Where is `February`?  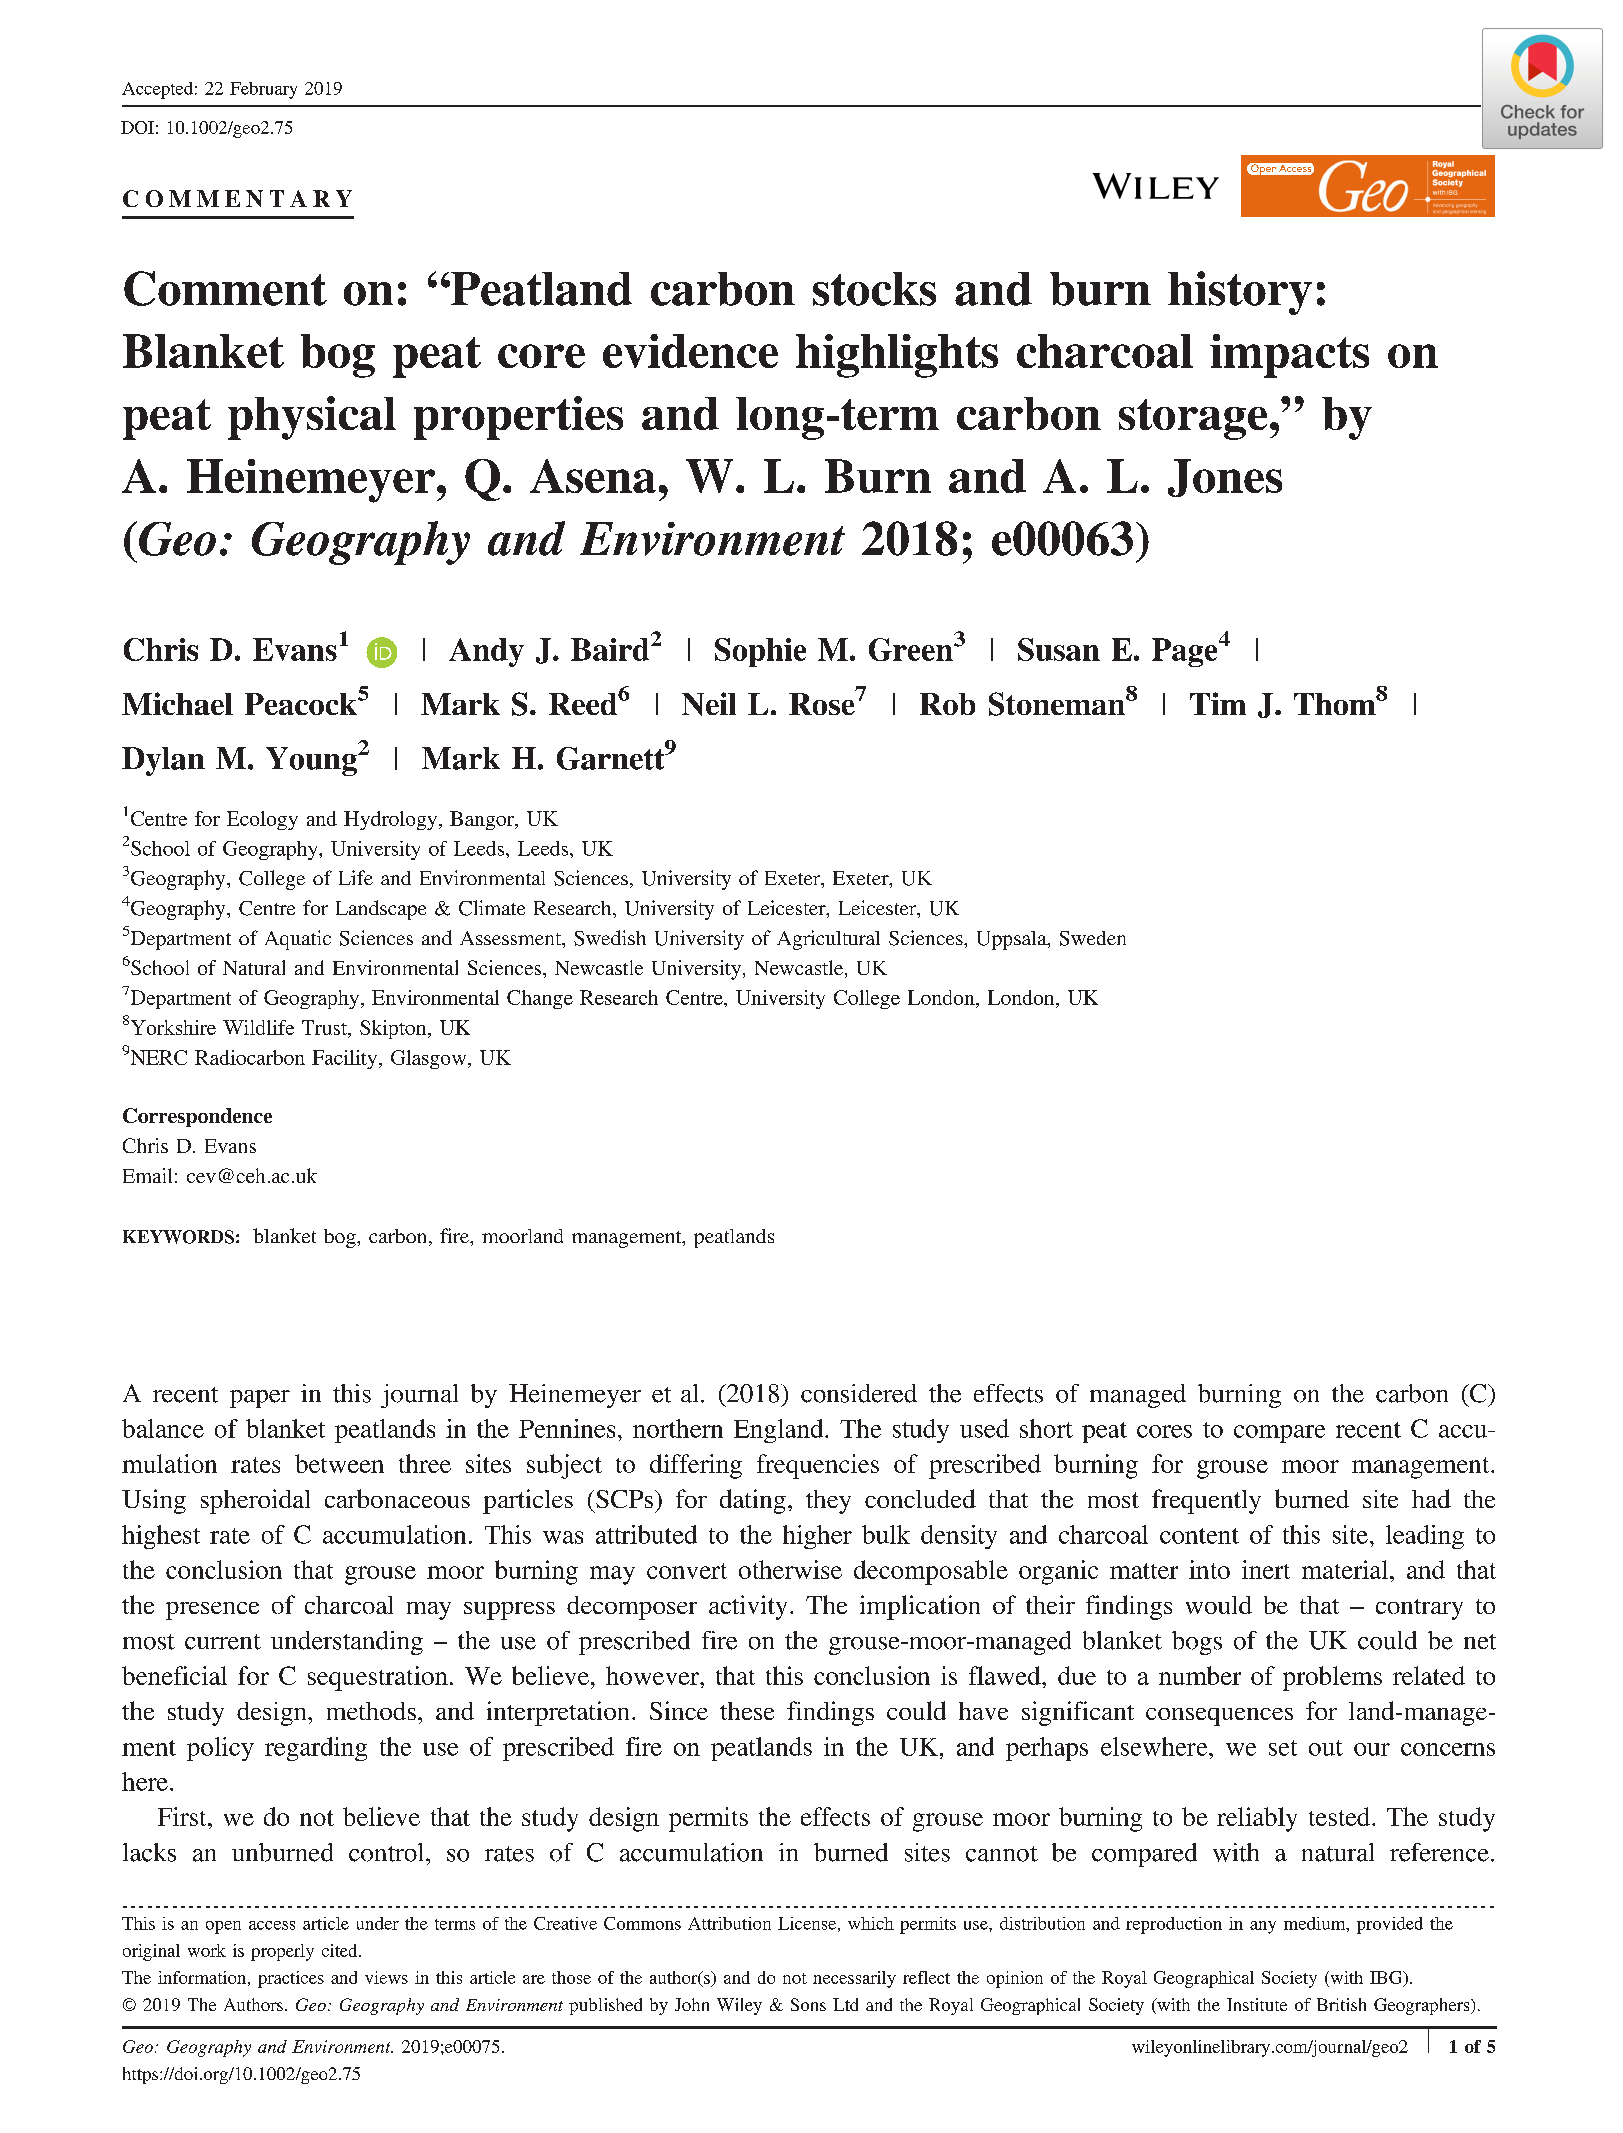 February is located at coordinates (263, 90).
